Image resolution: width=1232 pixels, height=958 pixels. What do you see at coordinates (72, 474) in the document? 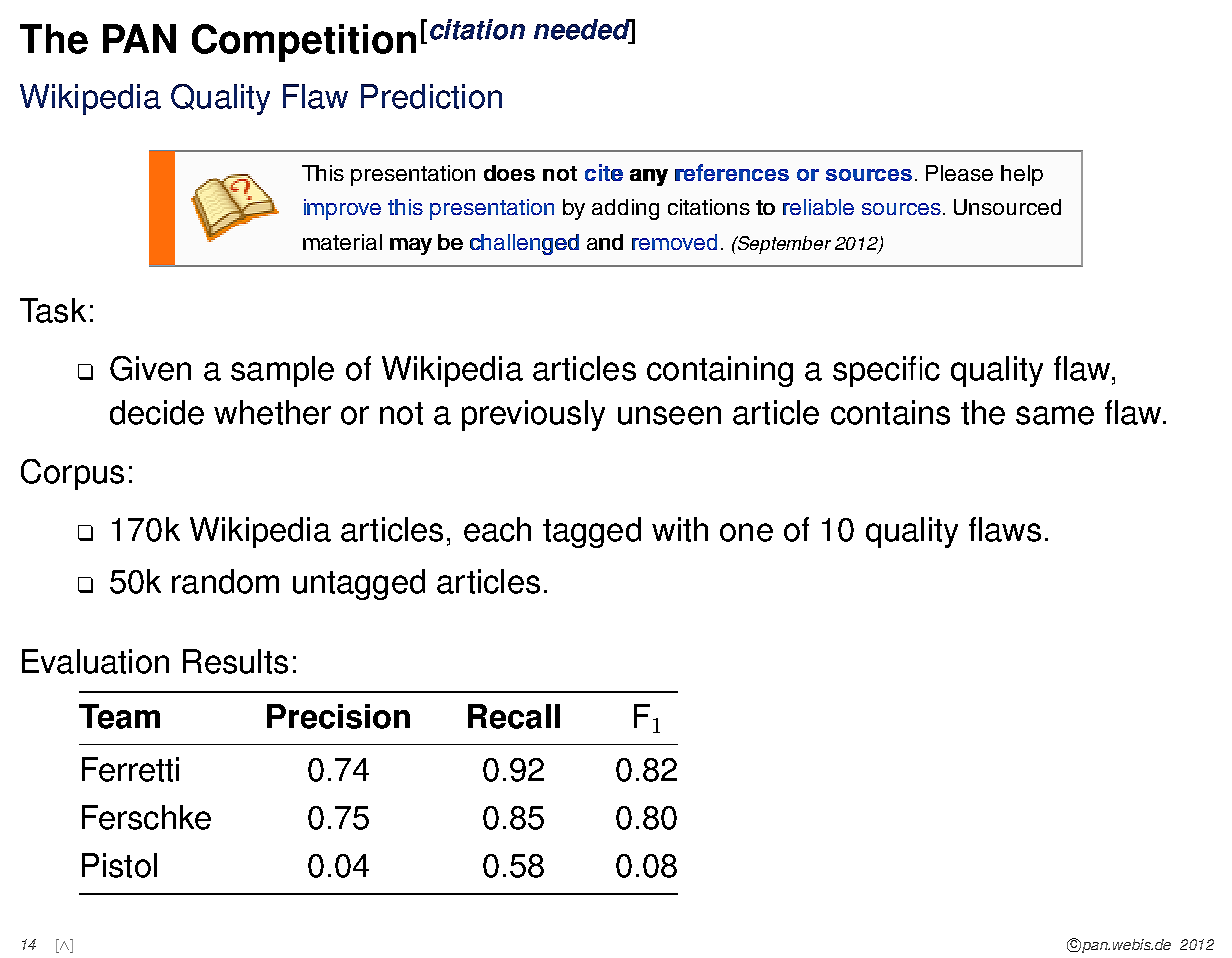
I see `Corpus` at bounding box center [72, 474].
